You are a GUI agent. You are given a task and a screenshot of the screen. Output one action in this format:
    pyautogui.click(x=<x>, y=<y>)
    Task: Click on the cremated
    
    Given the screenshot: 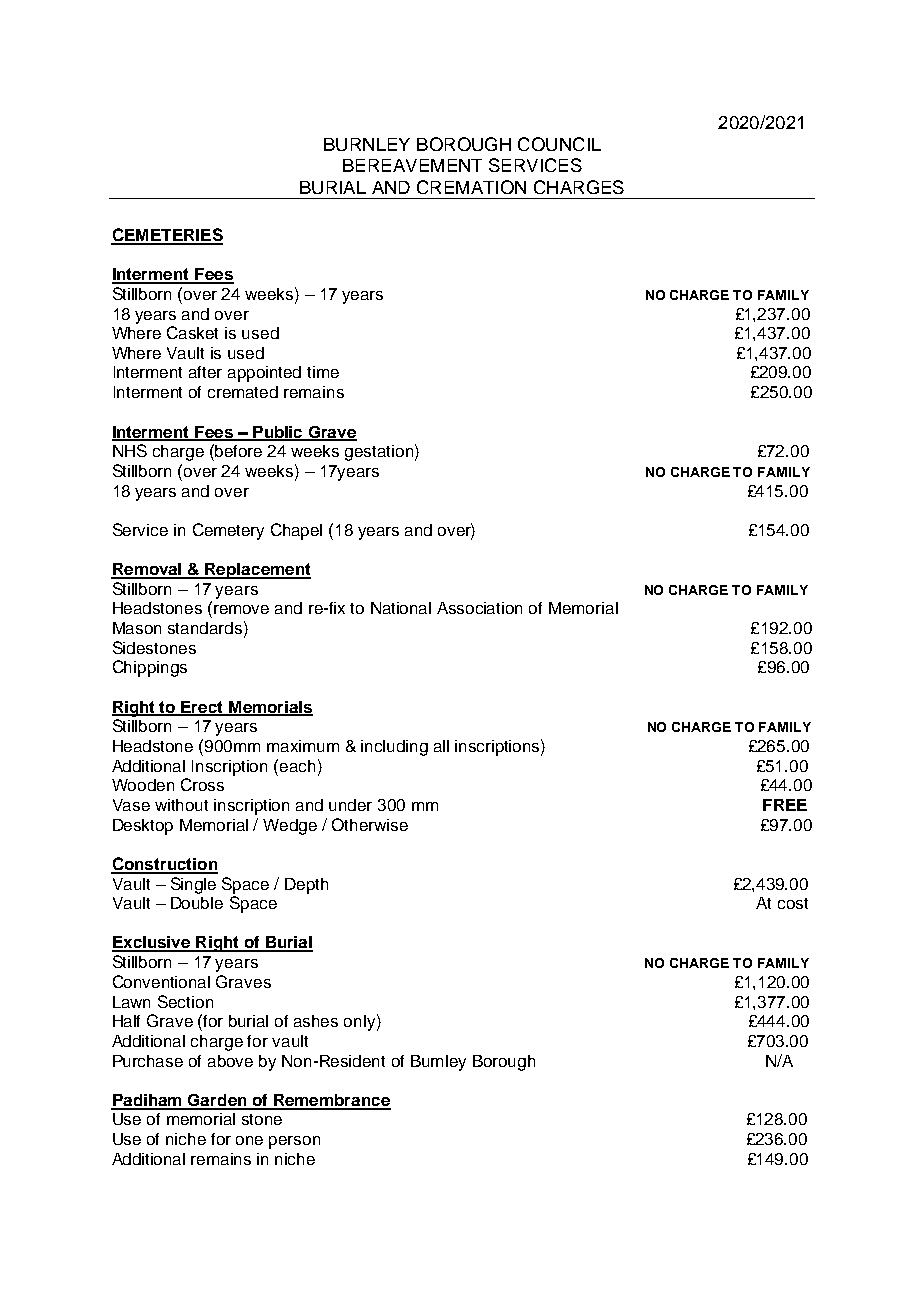 What is the action you would take?
    pyautogui.click(x=243, y=392)
